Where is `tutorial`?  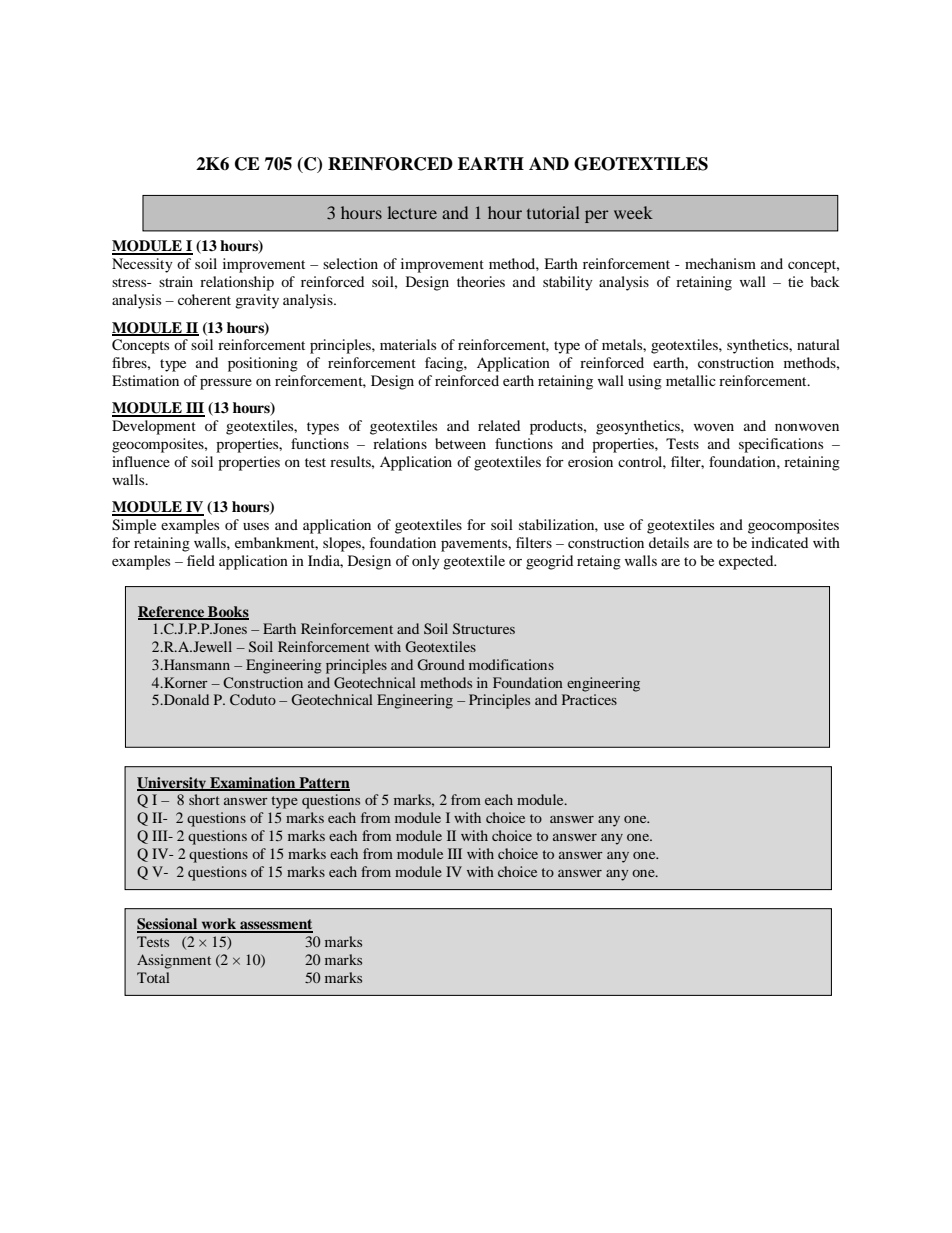 tutorial is located at coordinates (553, 212).
